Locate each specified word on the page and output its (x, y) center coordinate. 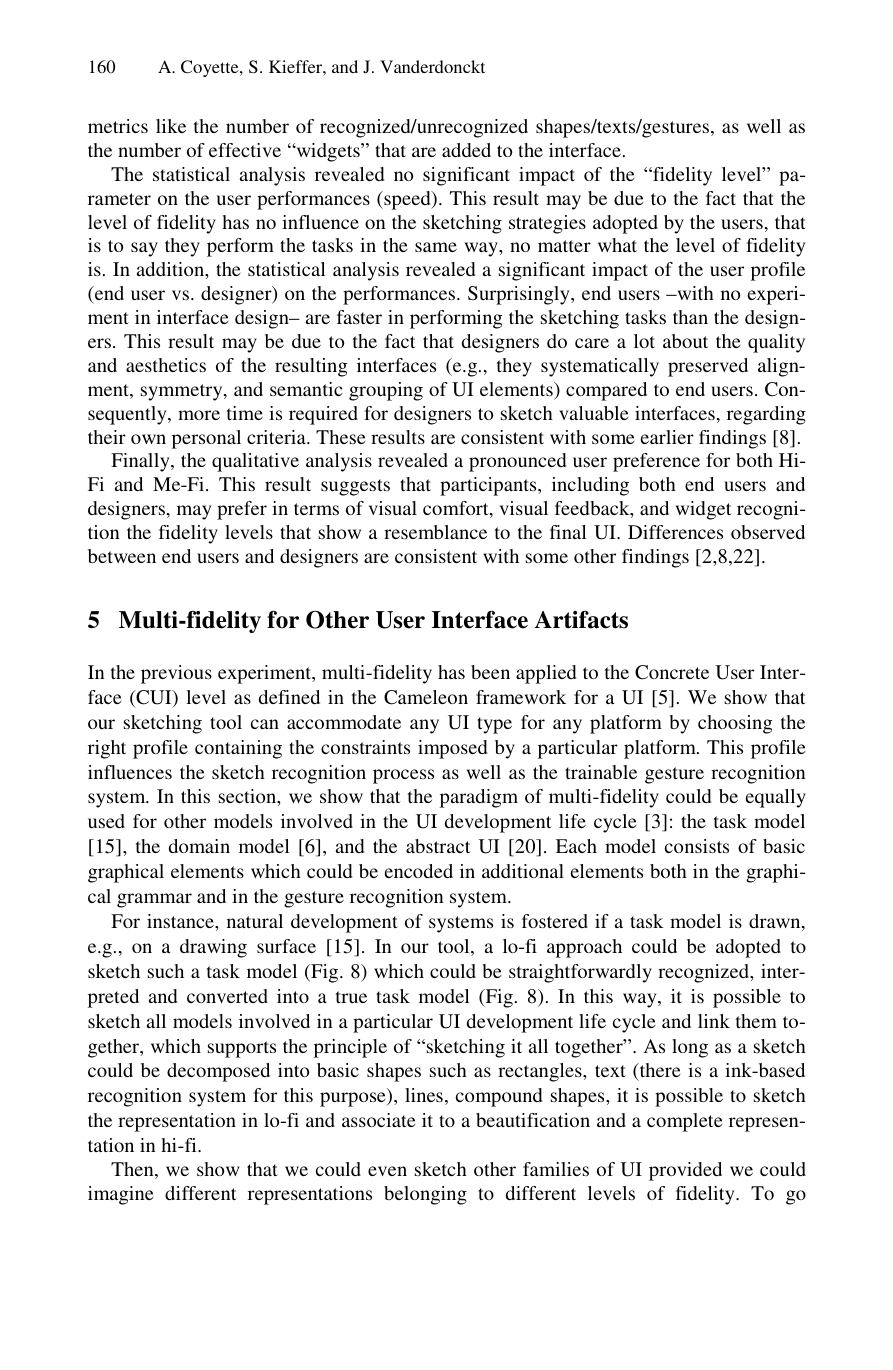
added (466, 150)
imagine (120, 1195)
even (387, 1171)
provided (685, 1171)
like (171, 126)
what (617, 245)
